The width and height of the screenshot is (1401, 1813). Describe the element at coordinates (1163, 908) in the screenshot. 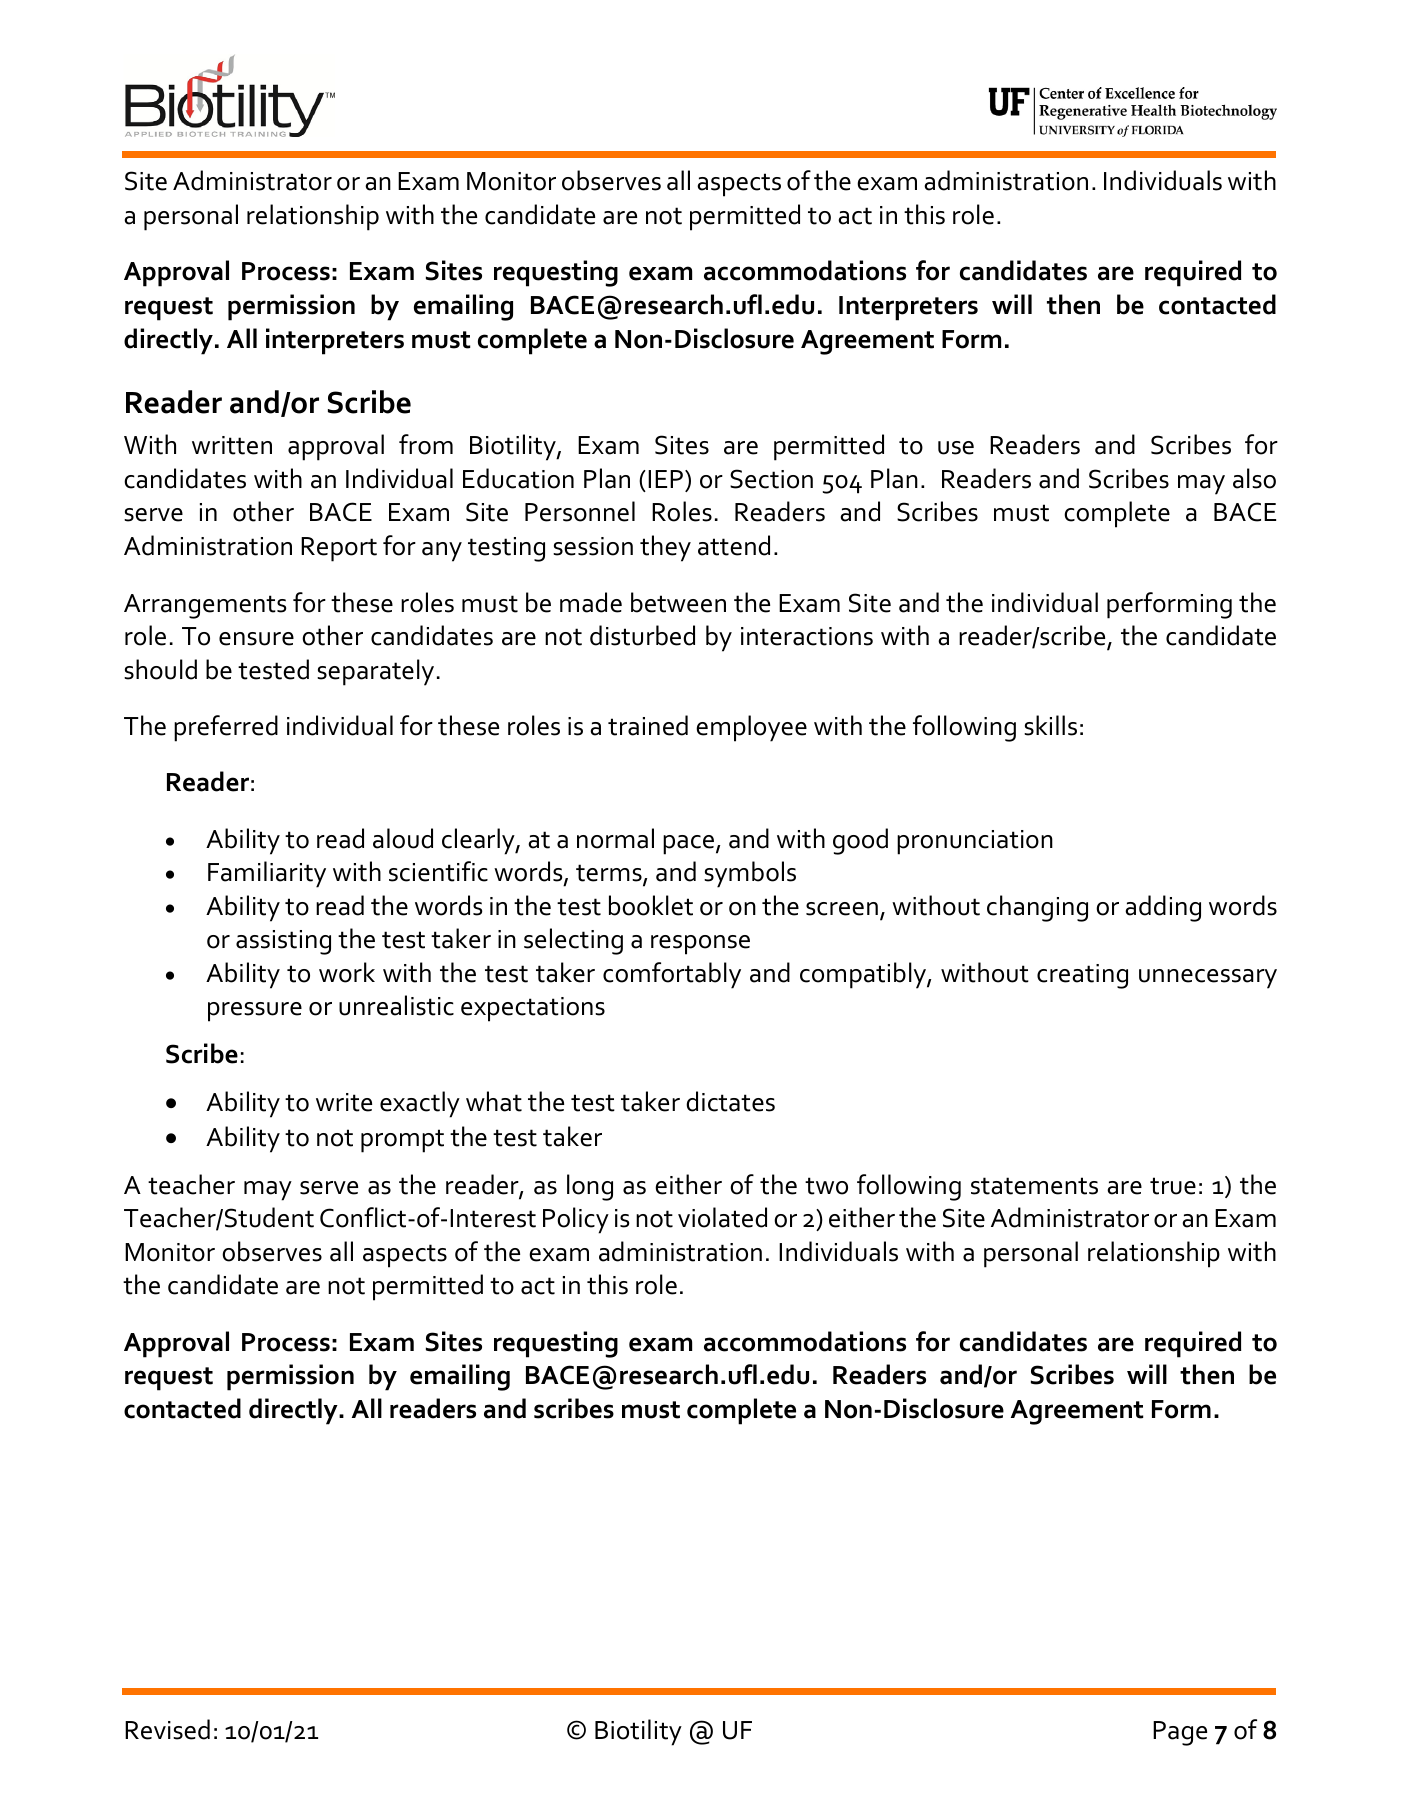

I see `adding` at that location.
